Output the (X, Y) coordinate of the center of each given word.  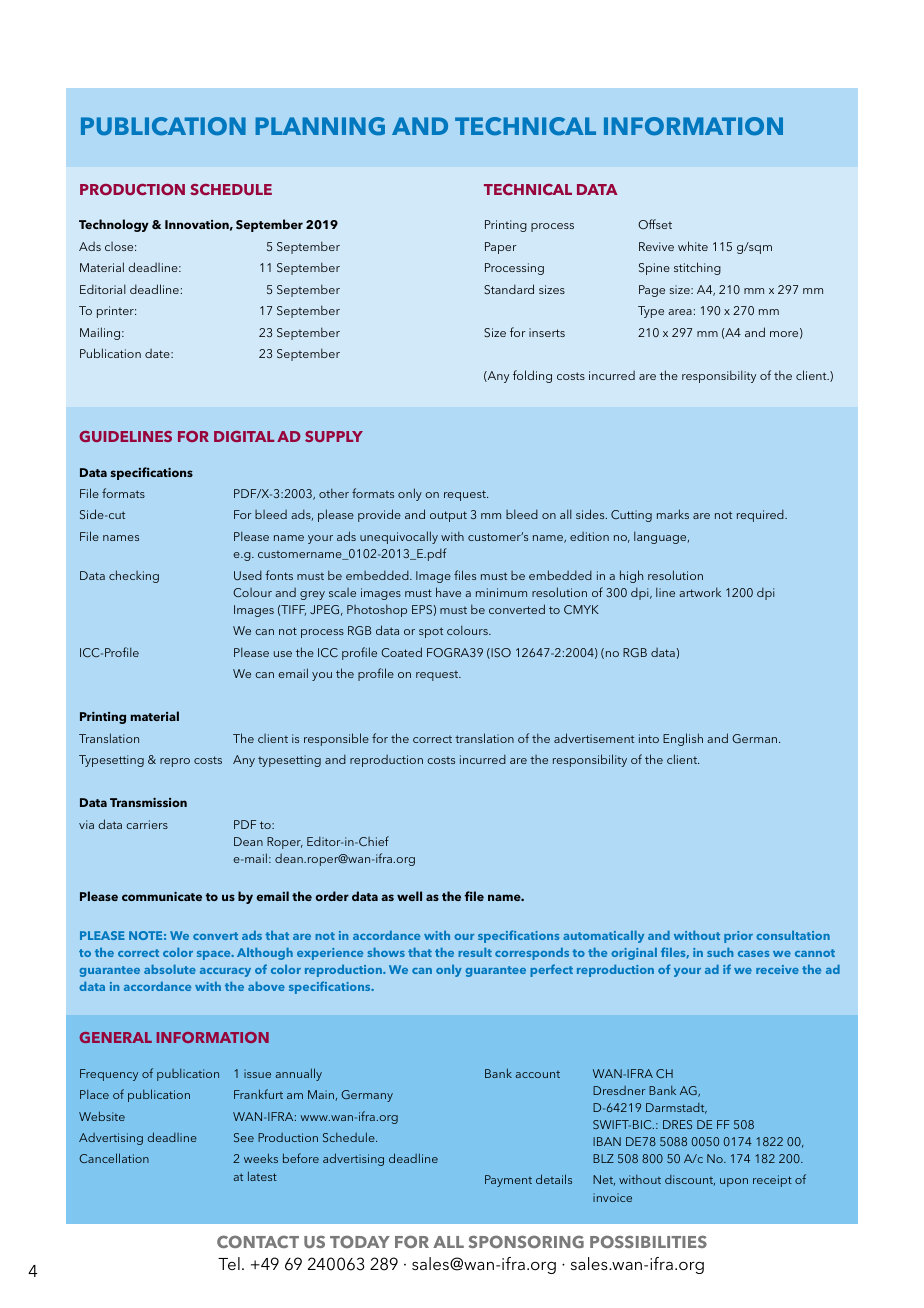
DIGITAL (244, 436)
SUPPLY (334, 436)
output (448, 516)
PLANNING (320, 126)
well (409, 896)
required (761, 515)
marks (673, 514)
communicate (162, 896)
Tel (229, 1263)
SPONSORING (526, 1241)
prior (738, 937)
